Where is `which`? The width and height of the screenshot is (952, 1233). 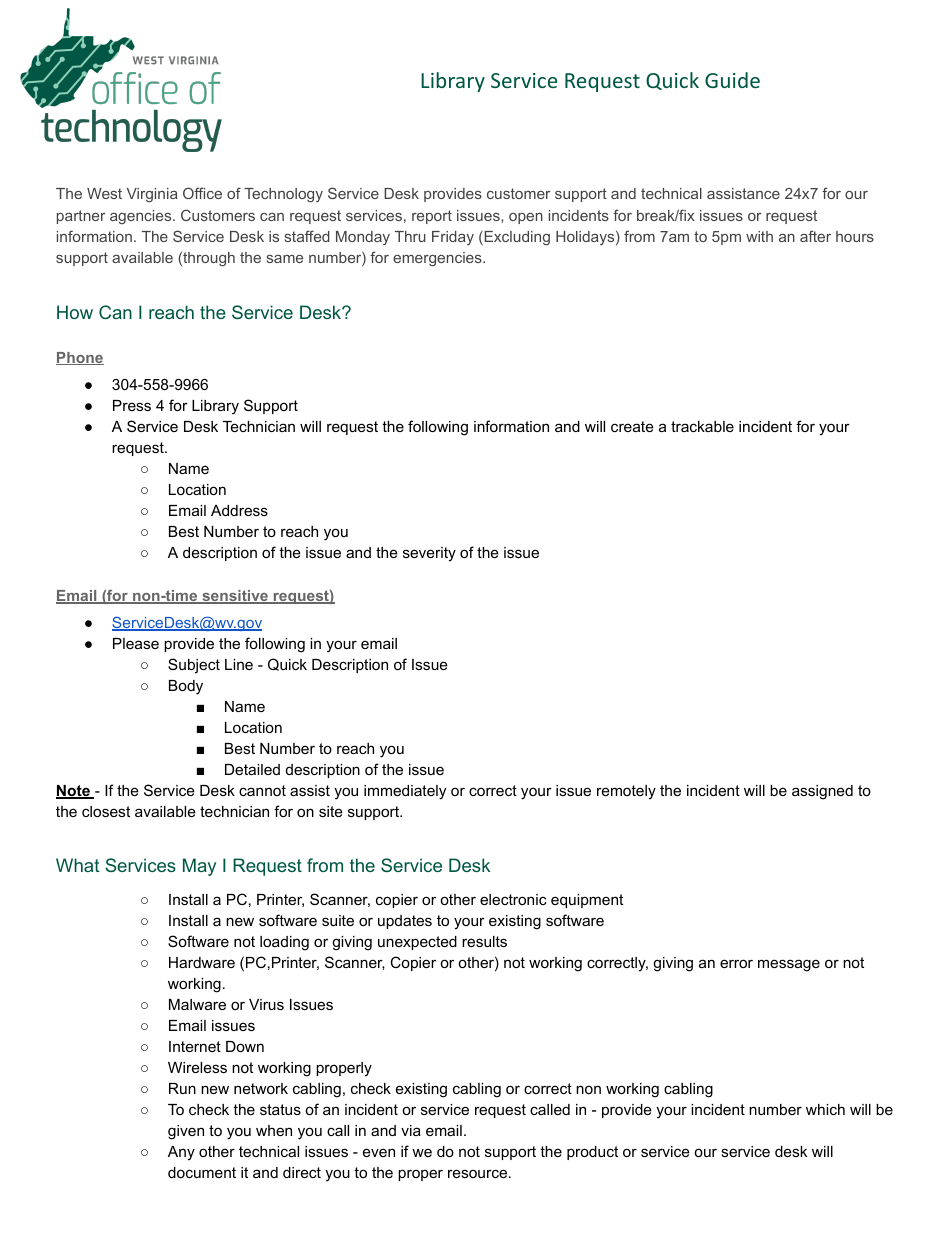 which is located at coordinates (825, 1109).
